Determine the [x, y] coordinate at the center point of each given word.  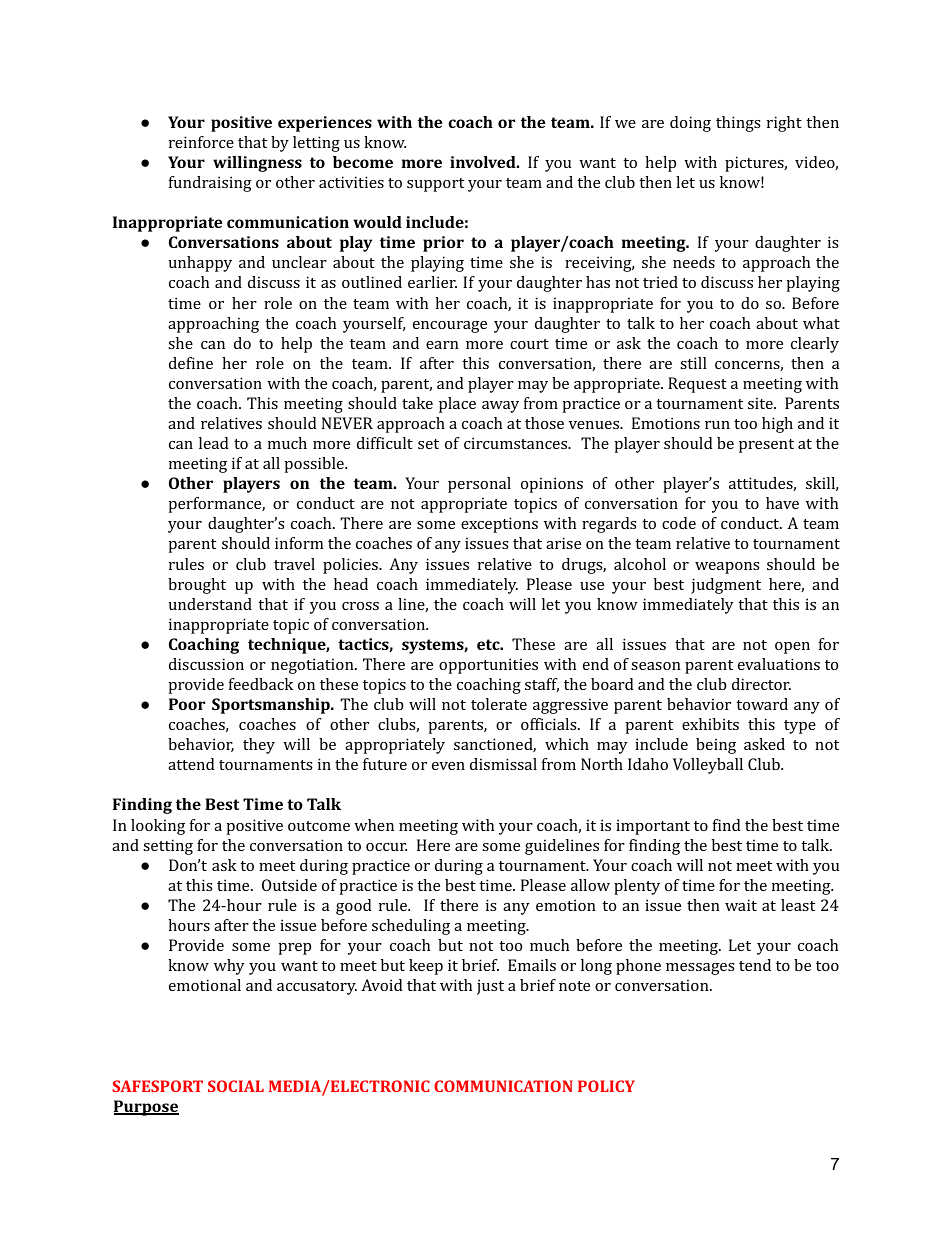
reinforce [201, 142]
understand [210, 604]
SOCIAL [236, 1086]
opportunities [488, 666]
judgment [726, 586]
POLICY [606, 1086]
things [738, 124]
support [435, 185]
